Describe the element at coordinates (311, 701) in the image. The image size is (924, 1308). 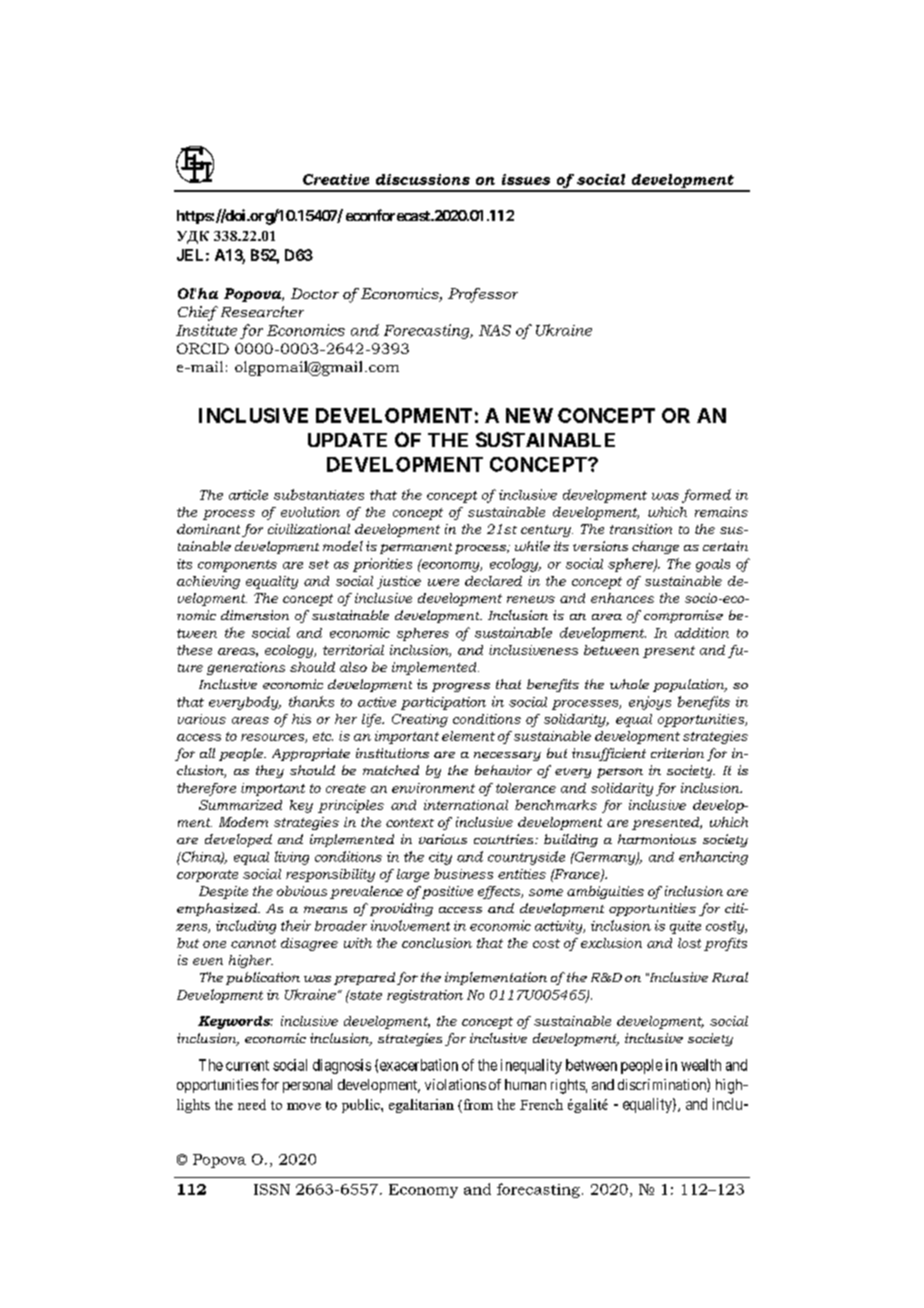
I see `thanks` at that location.
